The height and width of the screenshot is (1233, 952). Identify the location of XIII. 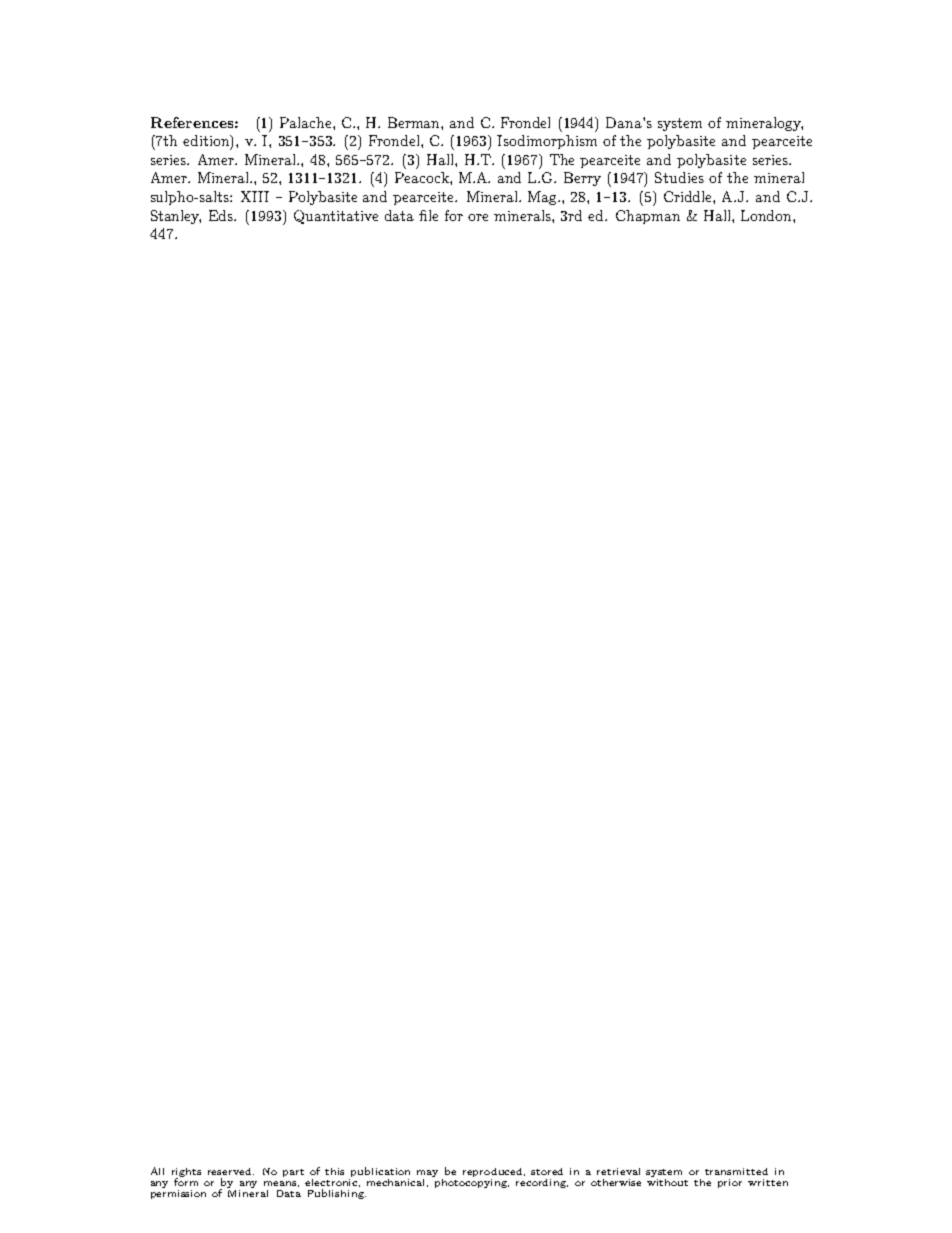
(255, 196).
